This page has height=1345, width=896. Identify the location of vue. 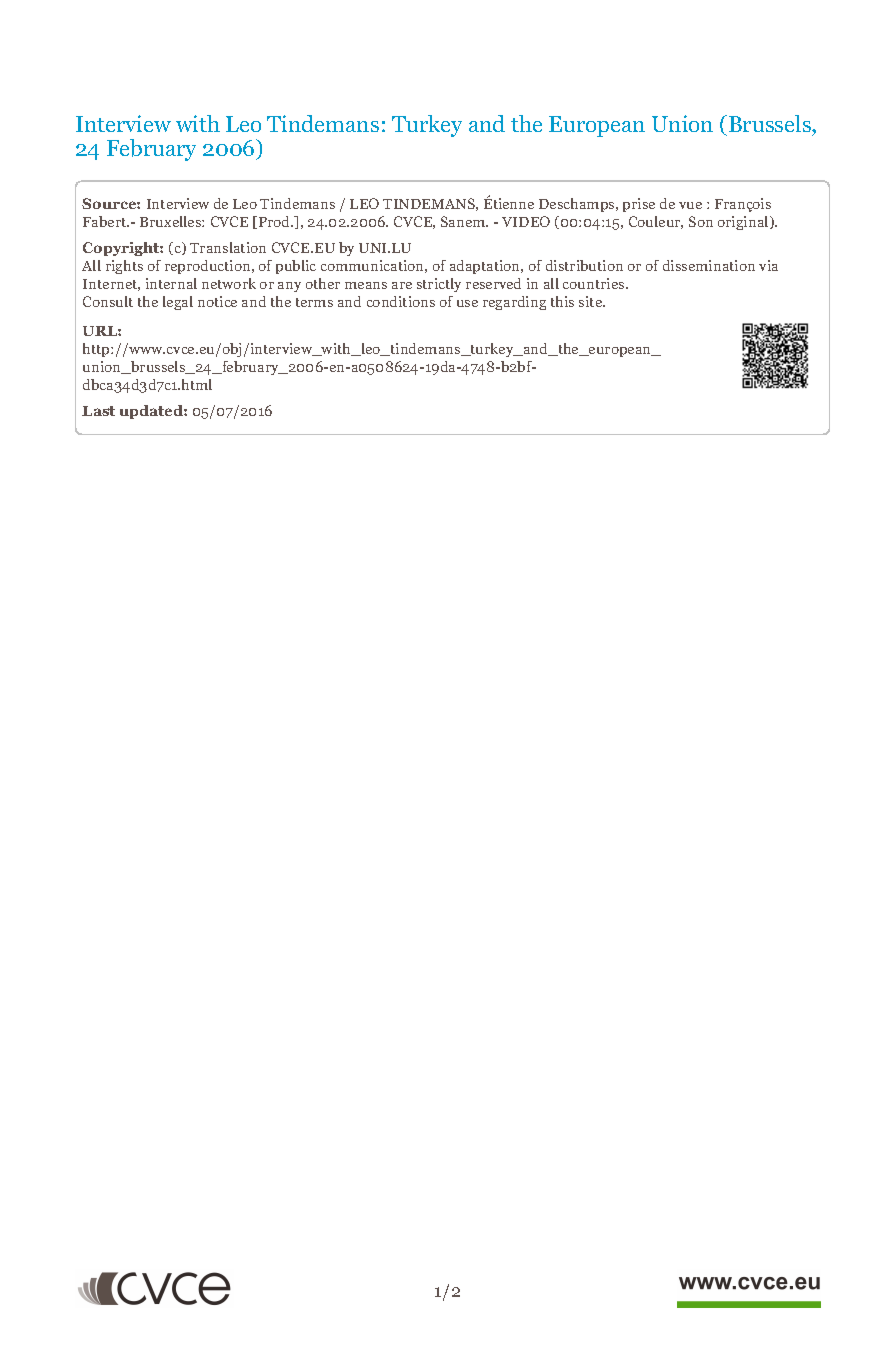
(690, 205).
